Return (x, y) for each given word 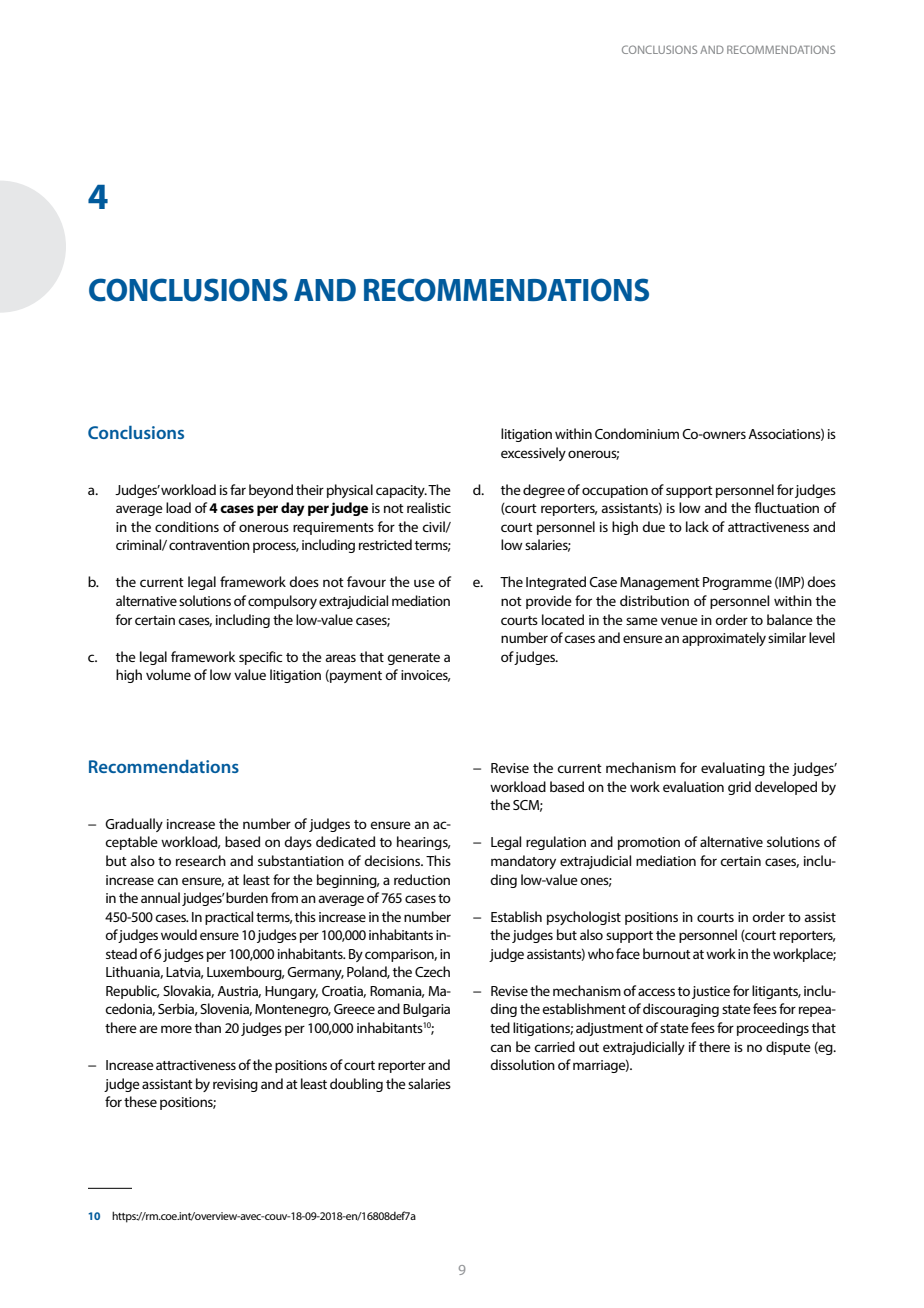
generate (413, 659)
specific (260, 658)
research (201, 860)
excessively (533, 454)
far (238, 489)
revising (235, 1085)
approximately (724, 639)
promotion (649, 843)
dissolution (522, 1064)
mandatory (523, 862)
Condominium (637, 433)
